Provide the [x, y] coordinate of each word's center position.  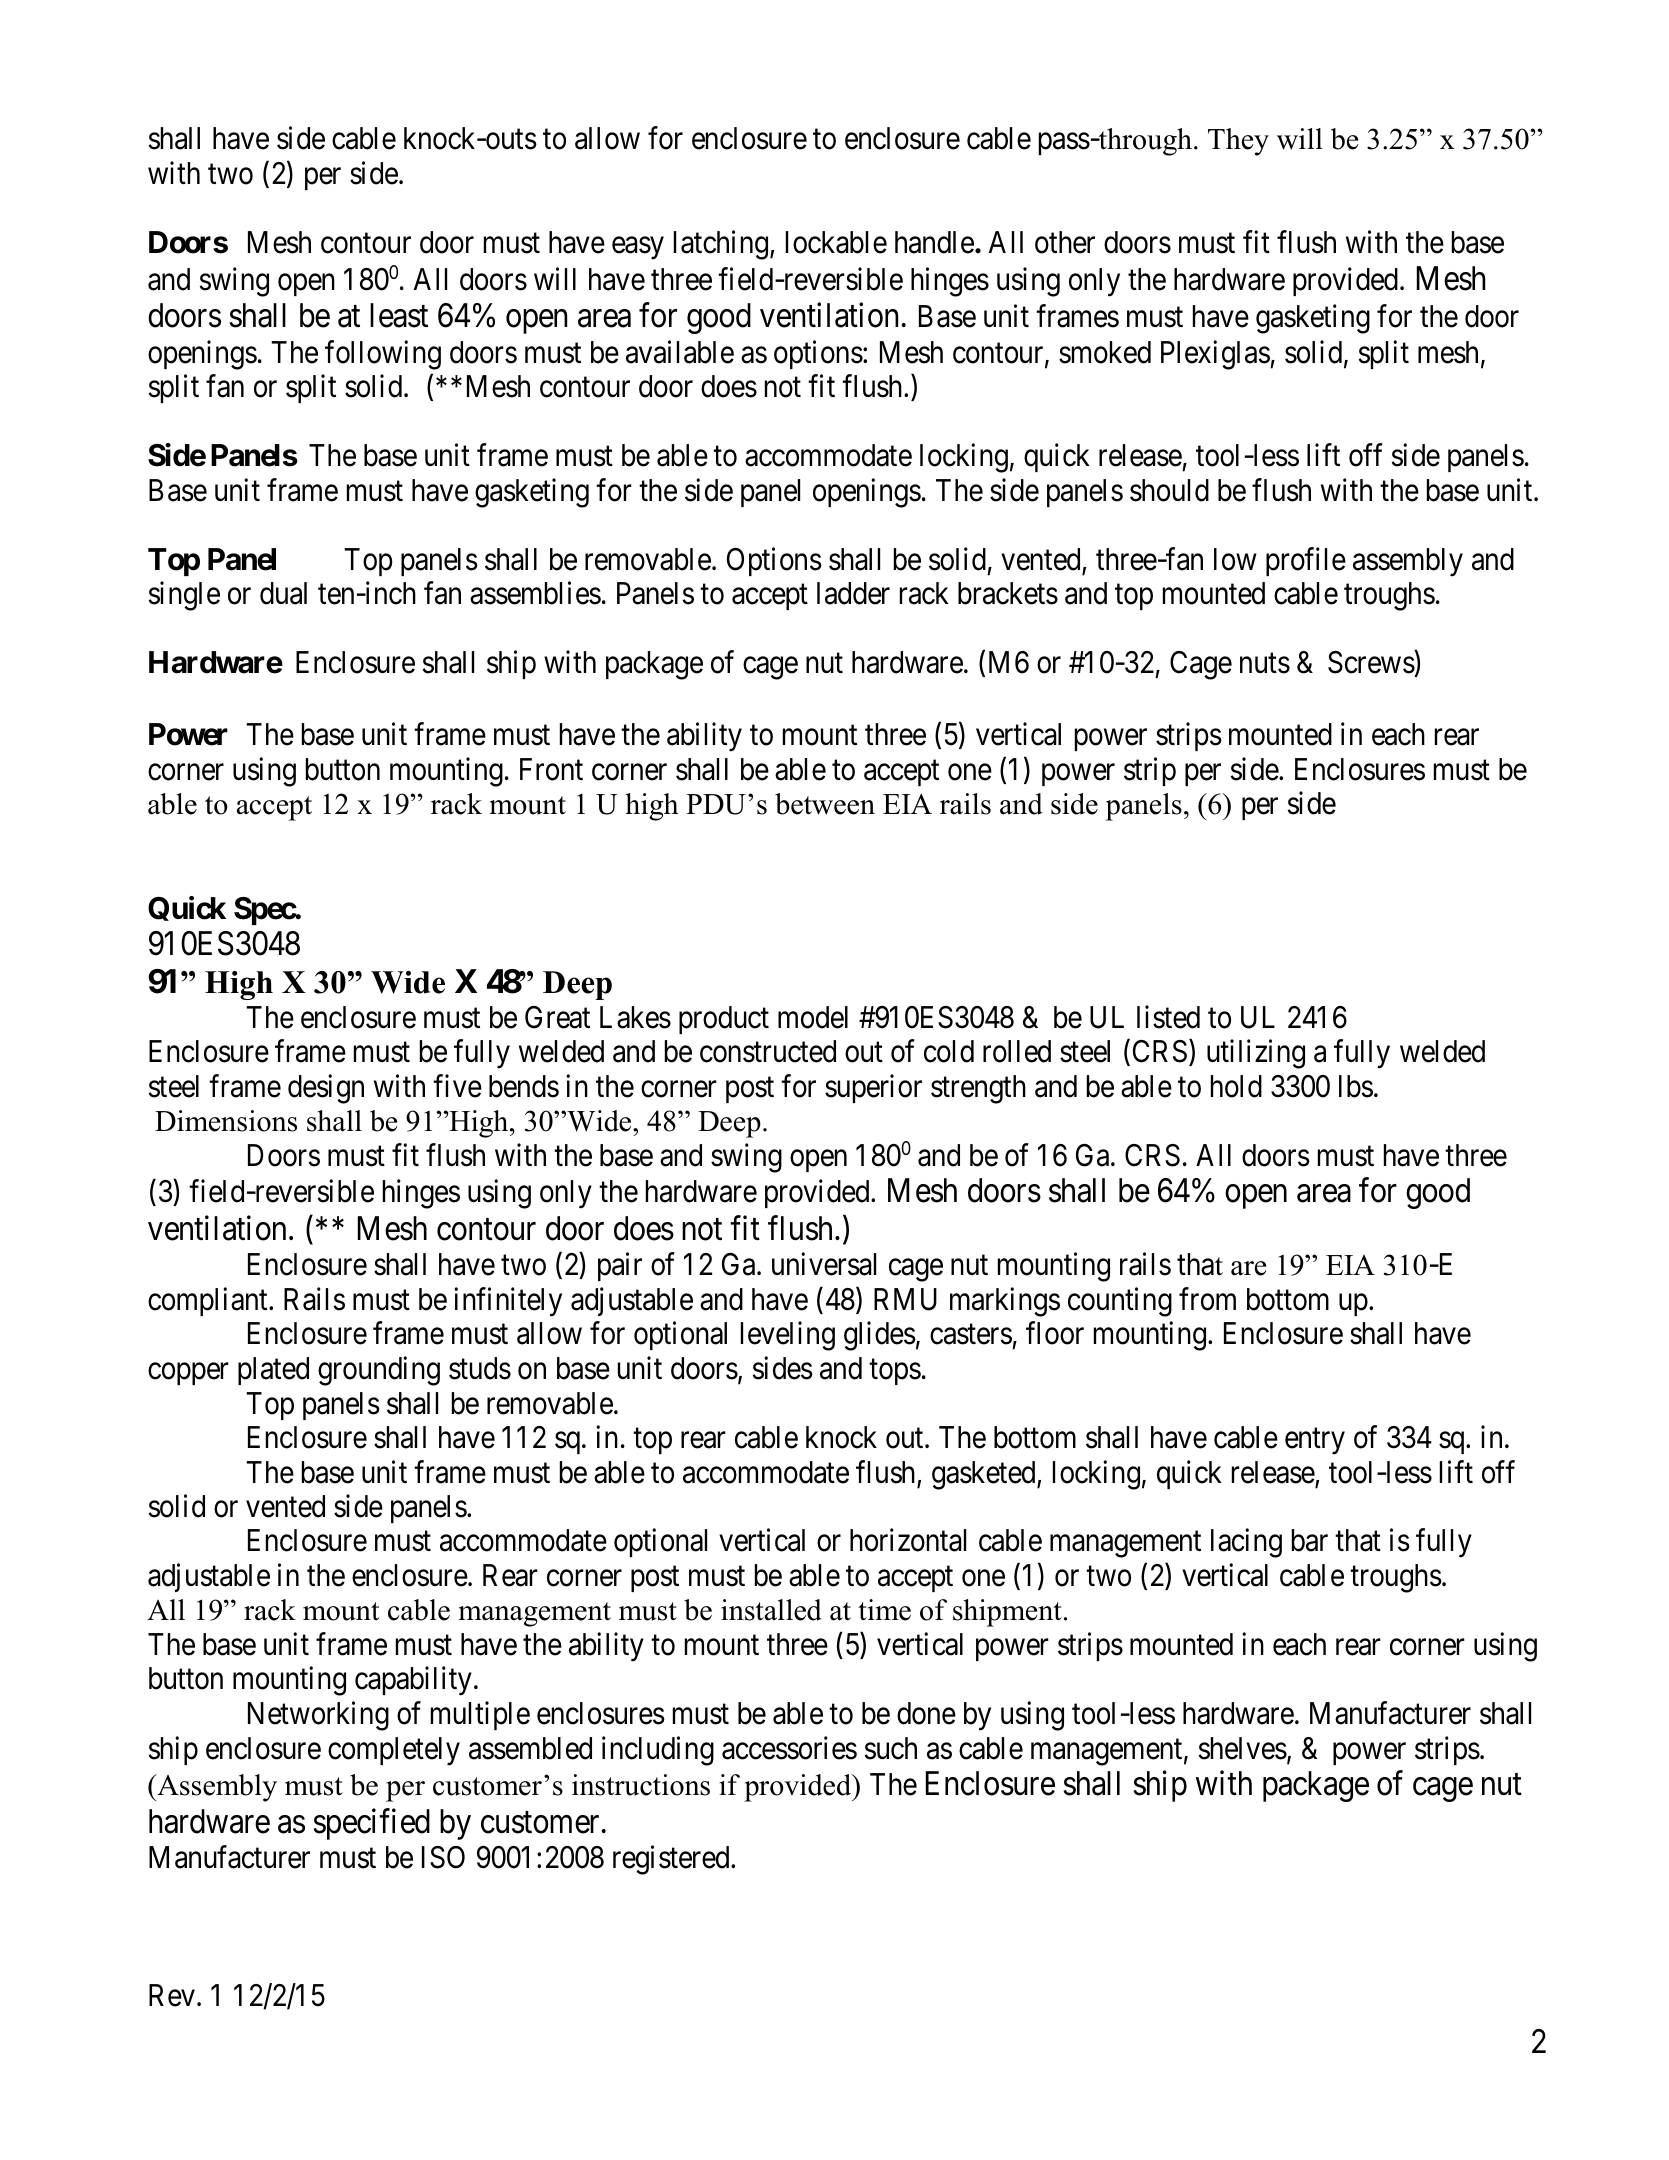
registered [672, 1860]
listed [1168, 1017]
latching [722, 245]
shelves [1243, 1748]
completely [394, 1751]
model [813, 1017]
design [326, 1089]
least [399, 315]
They [1238, 142]
